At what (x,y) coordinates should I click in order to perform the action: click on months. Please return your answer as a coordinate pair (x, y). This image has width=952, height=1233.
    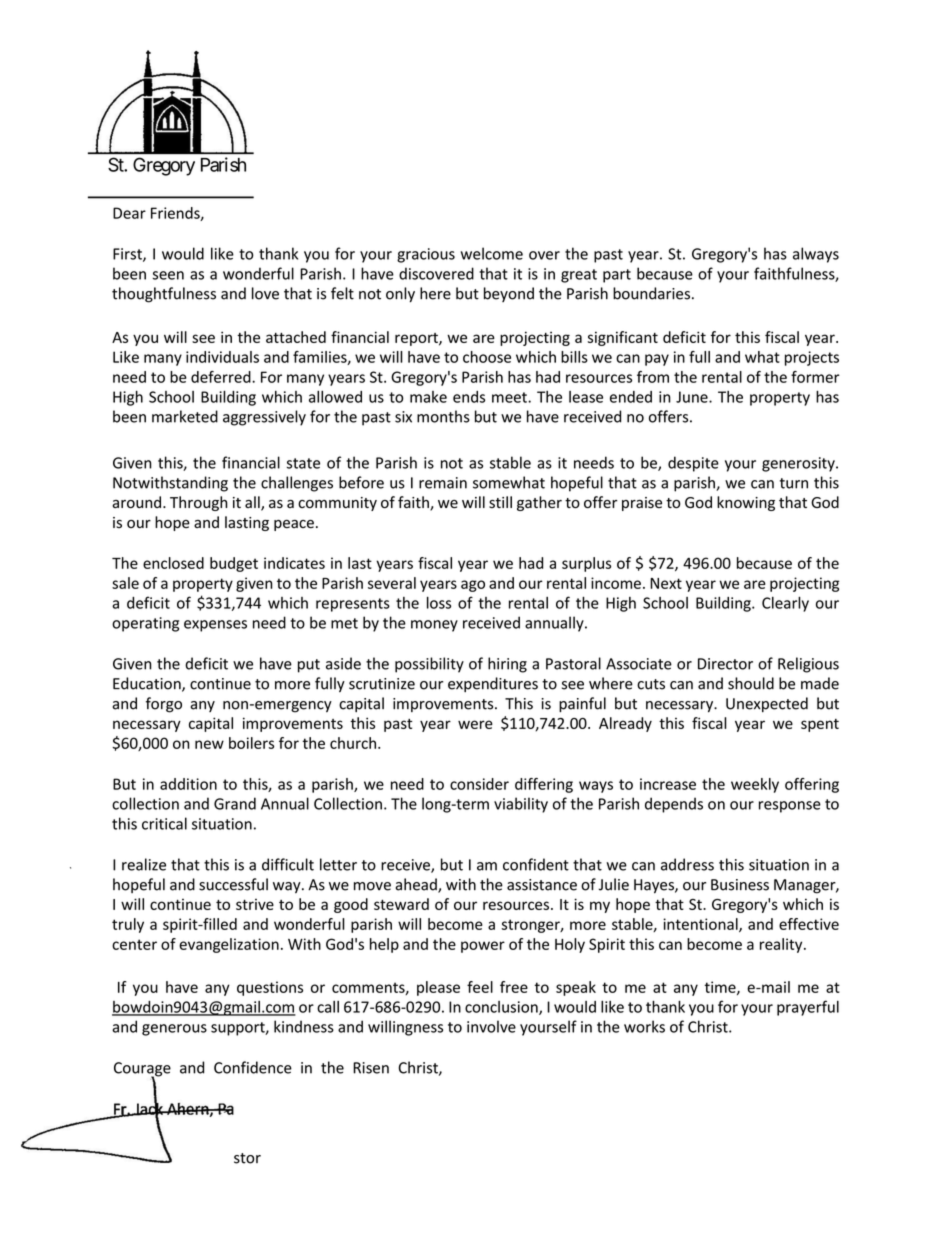
    Looking at the image, I should click on (443, 416).
